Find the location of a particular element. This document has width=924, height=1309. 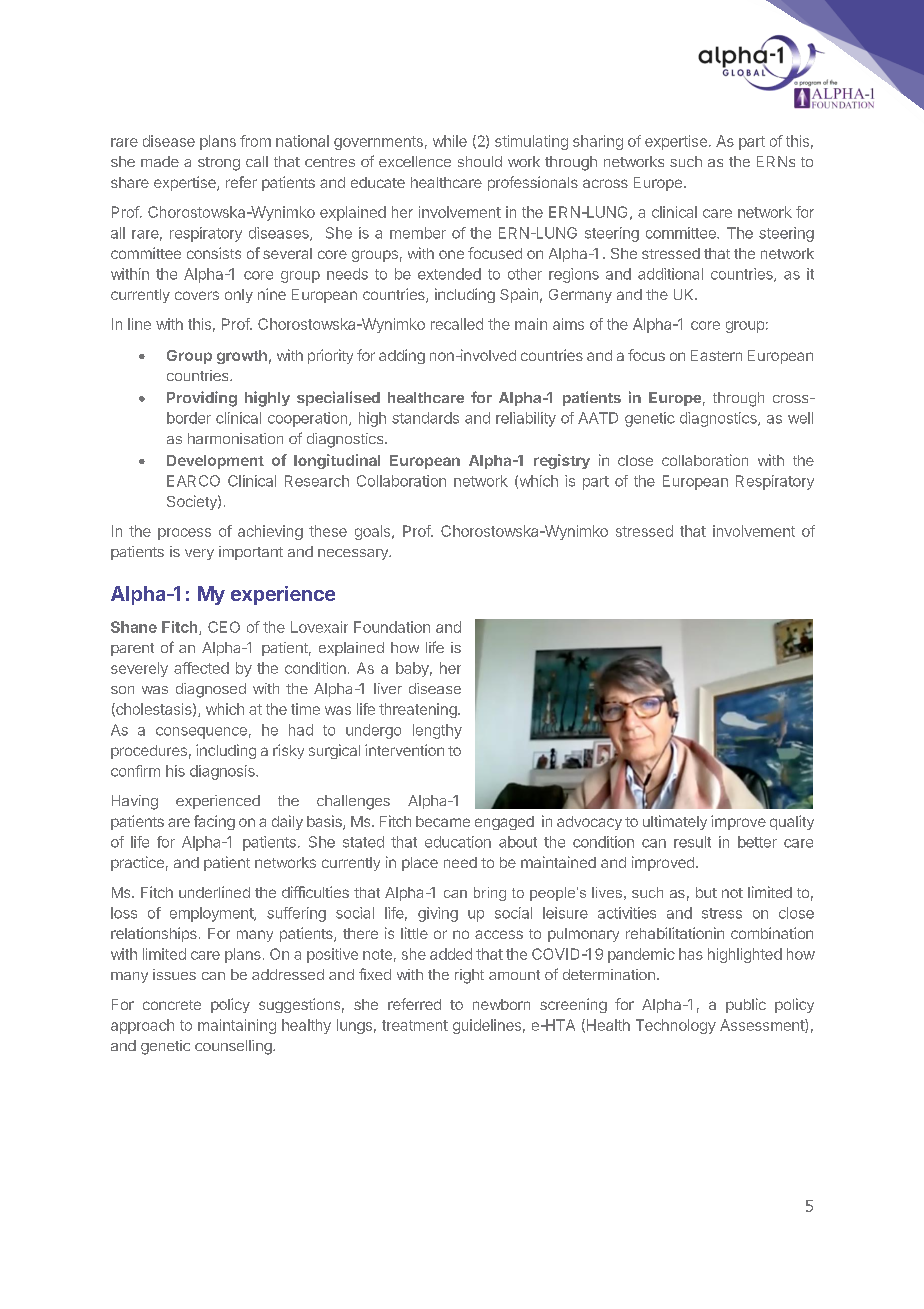

strong is located at coordinates (219, 164).
